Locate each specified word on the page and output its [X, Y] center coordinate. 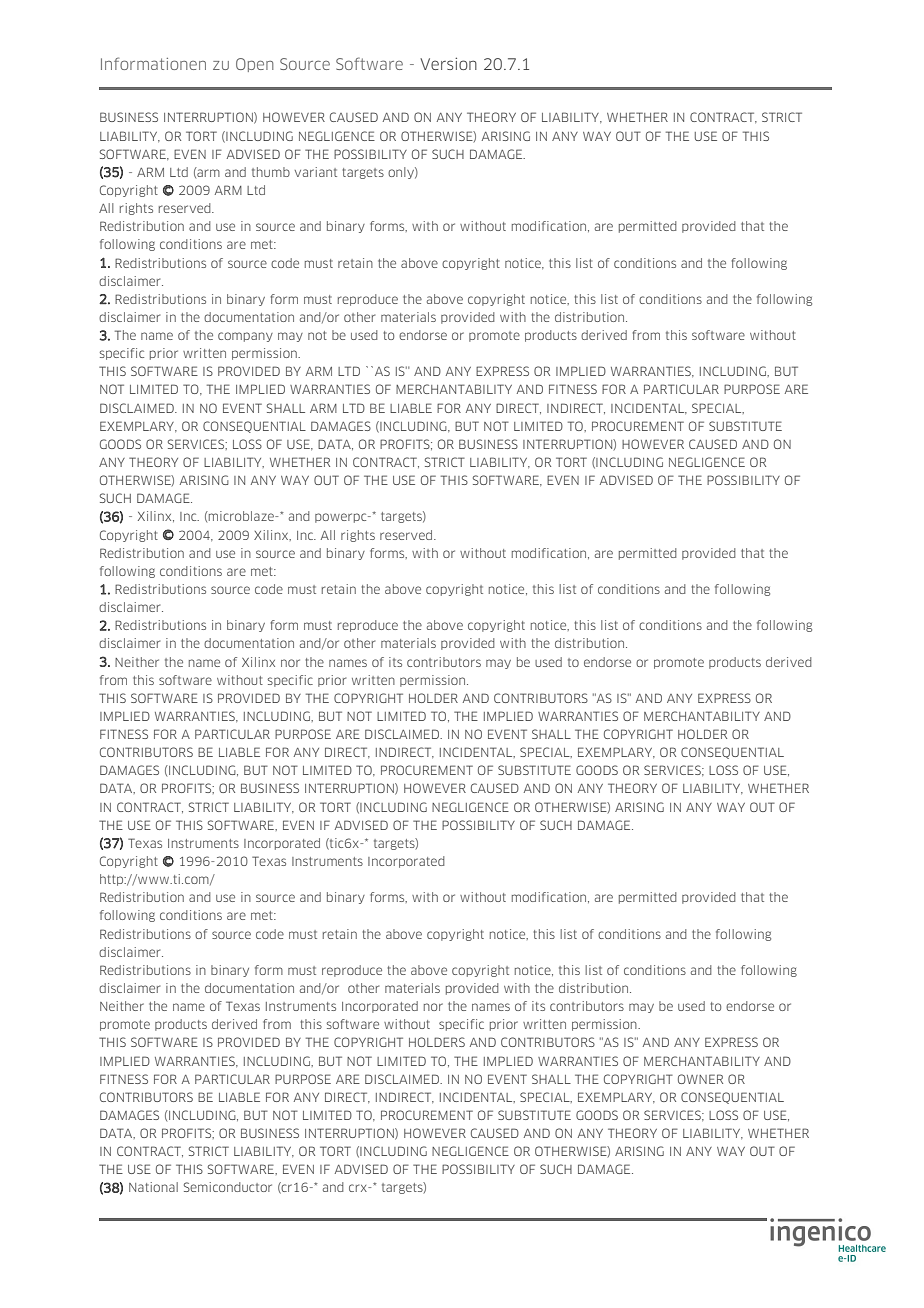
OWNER [700, 1079]
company [245, 337]
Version [448, 63]
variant [316, 172]
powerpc [342, 518]
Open [255, 65]
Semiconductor [228, 1187]
